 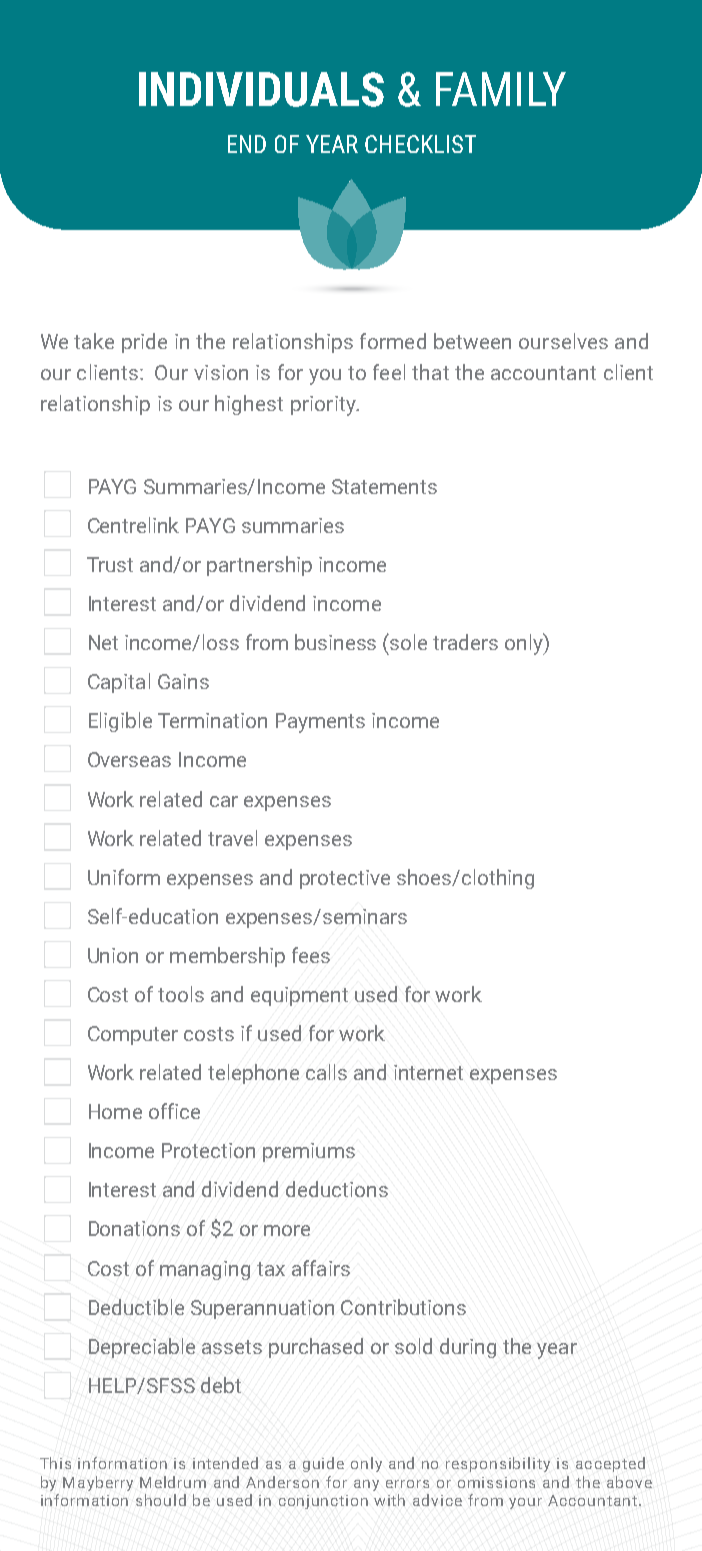 What do you see at coordinates (465, 642) in the image?
I see `traders` at bounding box center [465, 642].
